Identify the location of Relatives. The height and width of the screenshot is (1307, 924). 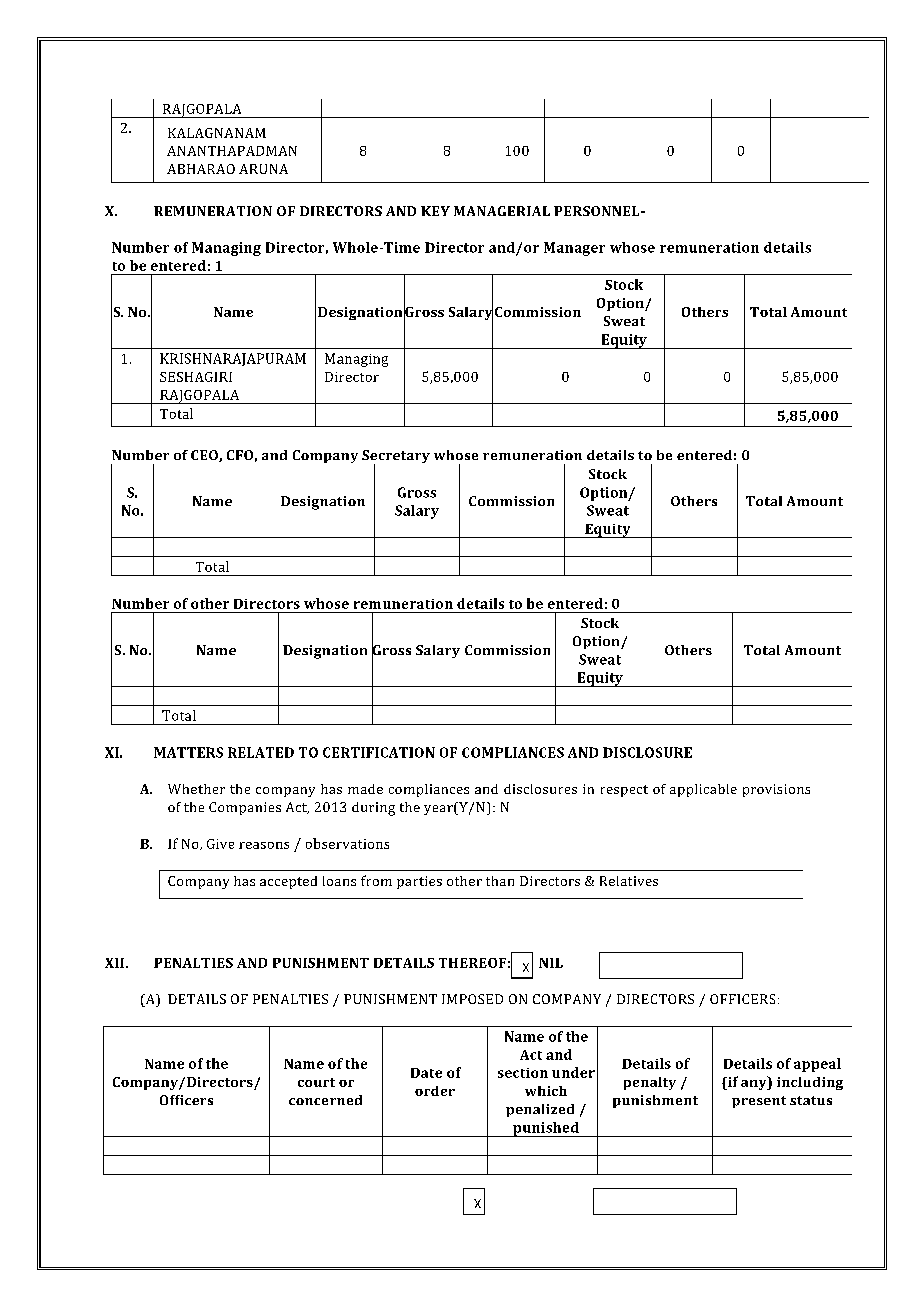
(629, 881).
